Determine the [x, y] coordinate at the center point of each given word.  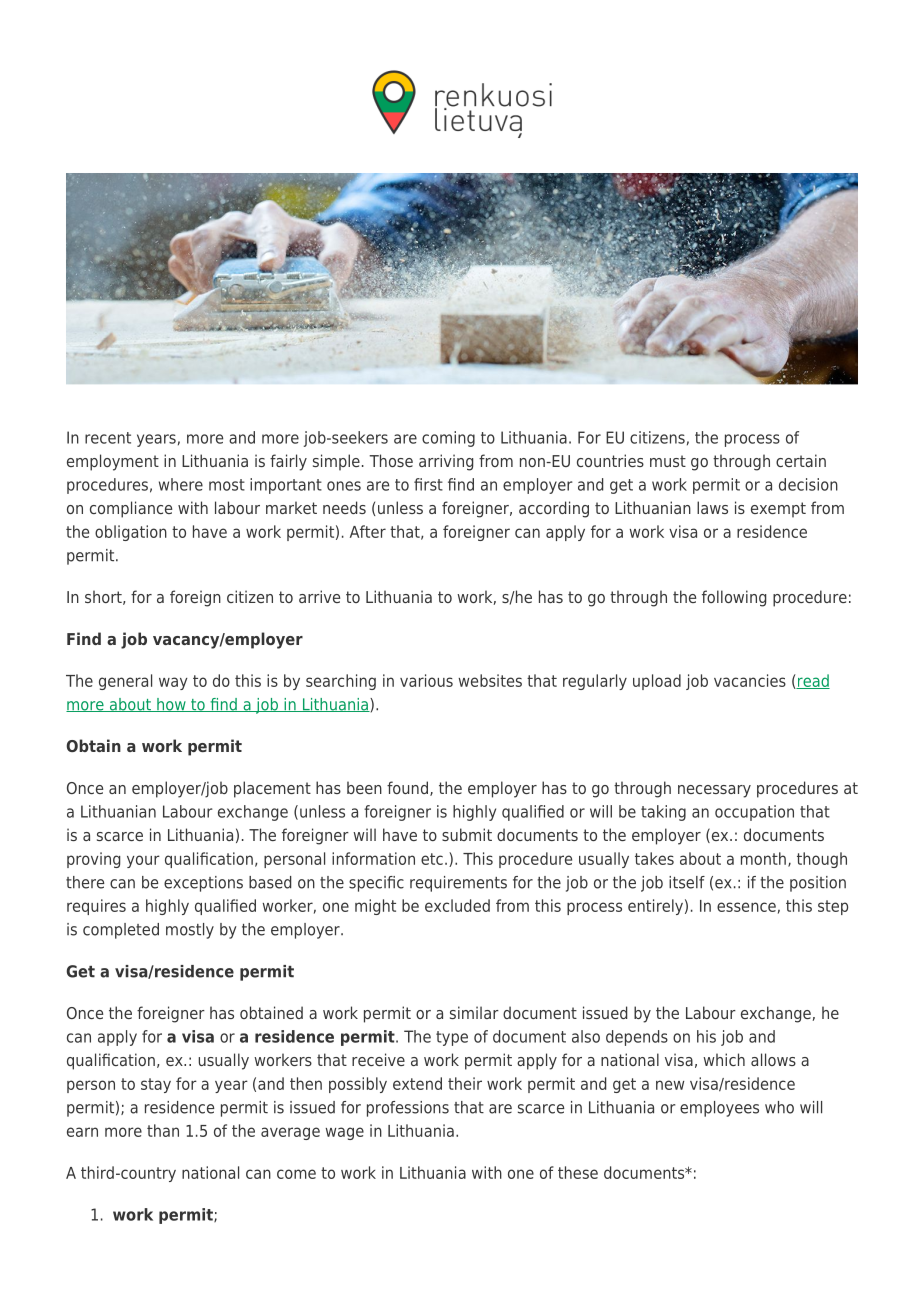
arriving [446, 462]
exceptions [203, 884]
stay [156, 1085]
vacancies [750, 680]
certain [801, 460]
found [407, 787]
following [734, 598]
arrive [319, 596]
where [181, 484]
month [763, 858]
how [171, 705]
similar [474, 1012]
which [724, 1059]
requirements [458, 884]
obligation [131, 533]
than [163, 1130]
